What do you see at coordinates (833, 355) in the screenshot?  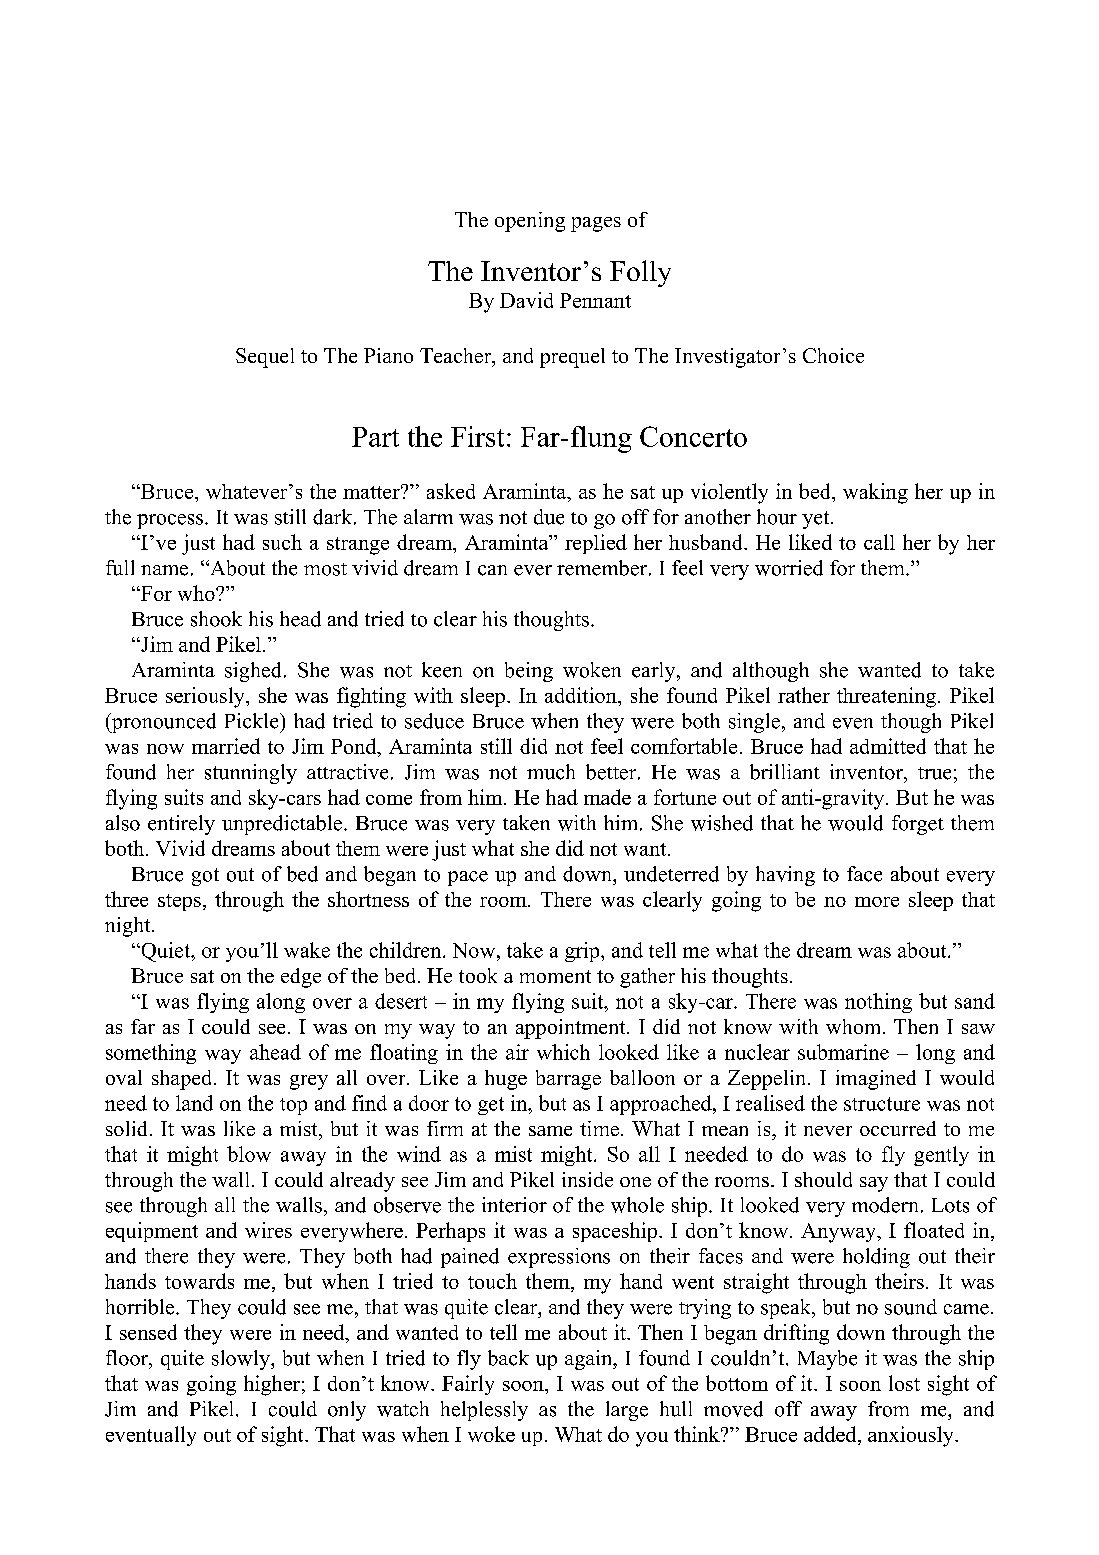 I see `Choice` at bounding box center [833, 355].
